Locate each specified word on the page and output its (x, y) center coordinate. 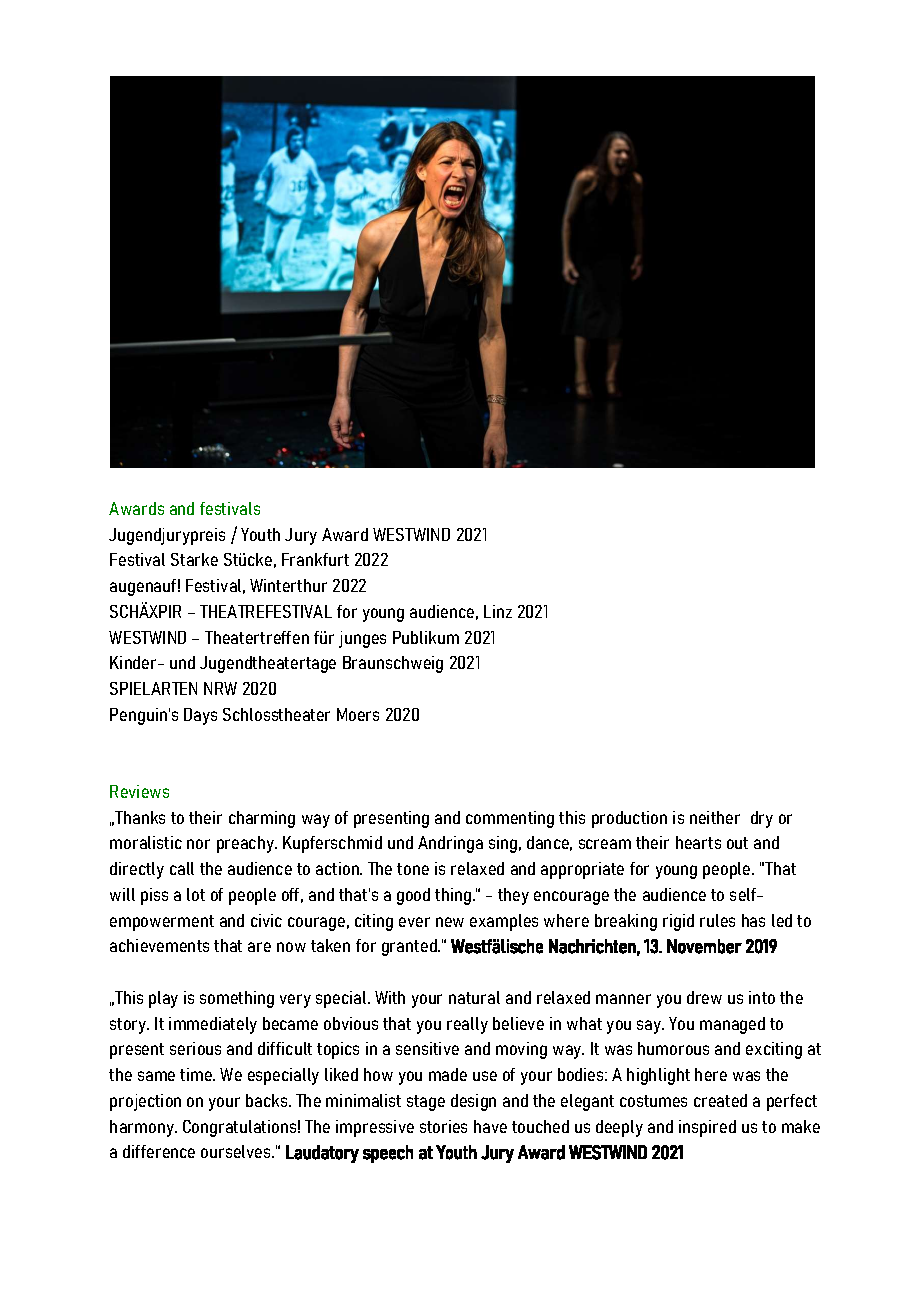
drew (704, 997)
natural (474, 997)
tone (413, 869)
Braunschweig (393, 664)
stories (443, 1126)
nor (198, 844)
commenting (510, 819)
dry (762, 819)
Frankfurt (315, 559)
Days (200, 716)
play (163, 999)
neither (715, 817)
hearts (698, 842)
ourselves (237, 1151)
